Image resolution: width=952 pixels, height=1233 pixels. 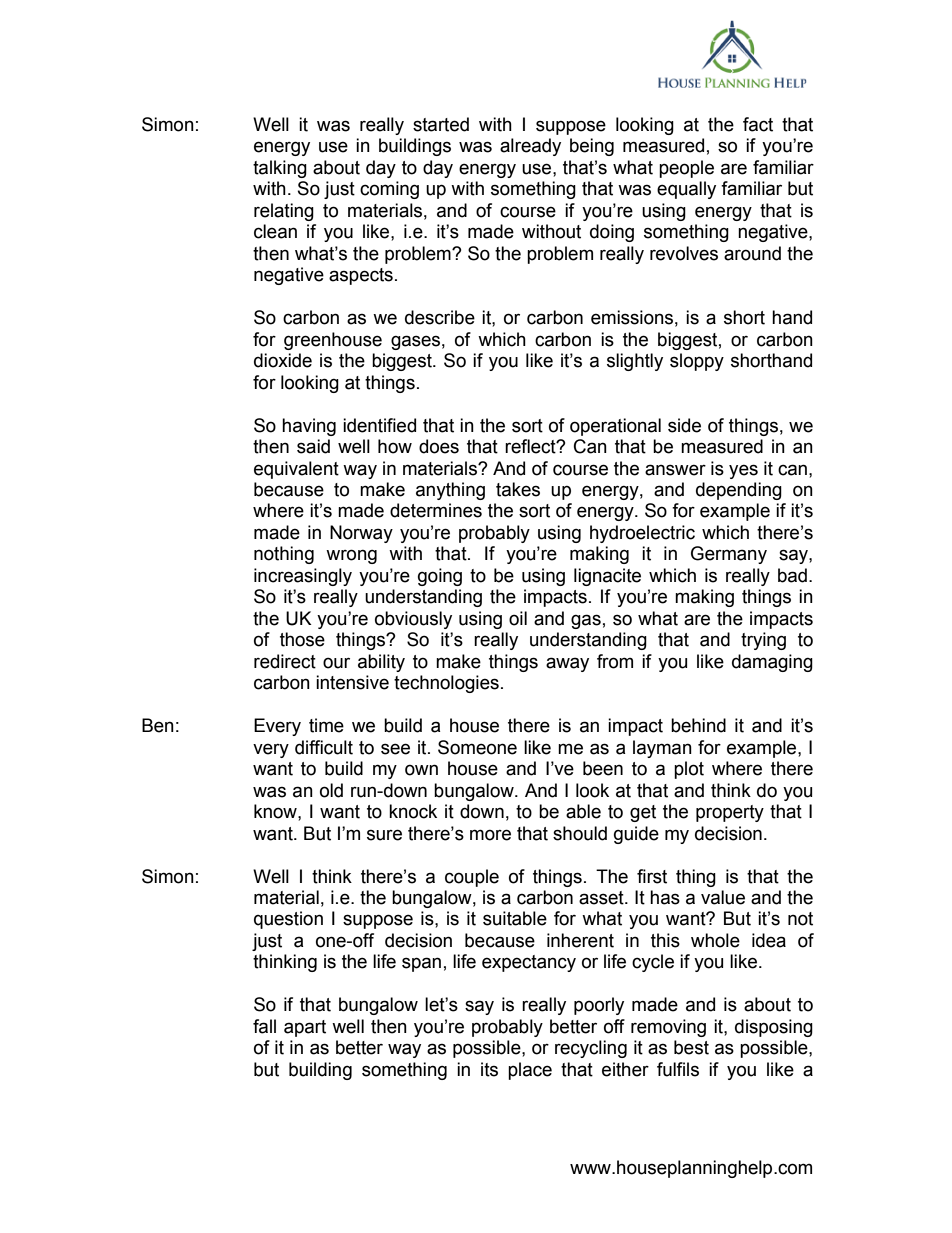 What do you see at coordinates (264, 1026) in the screenshot?
I see `fall` at bounding box center [264, 1026].
